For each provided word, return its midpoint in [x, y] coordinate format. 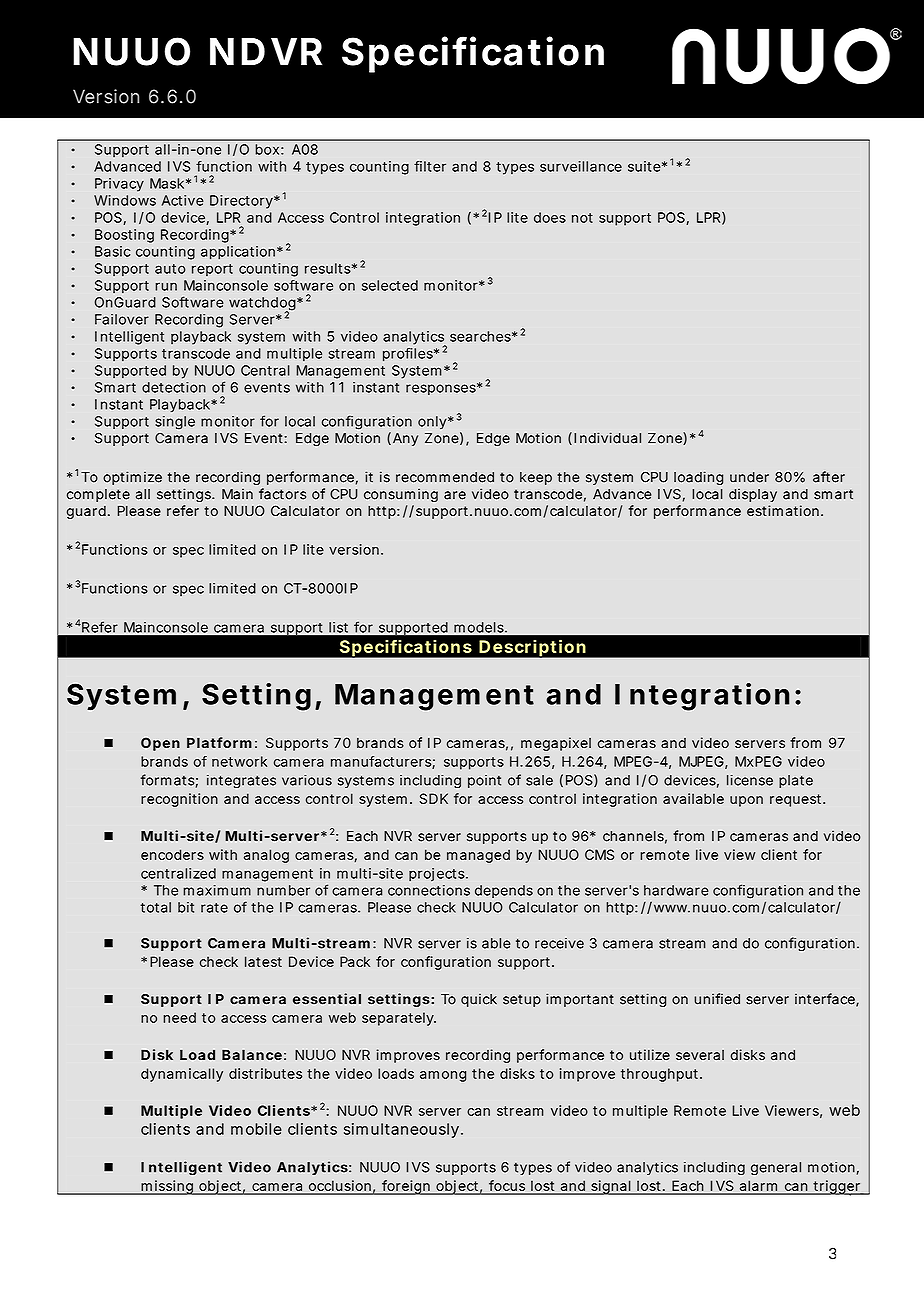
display [753, 495]
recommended [445, 477]
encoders [172, 854]
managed [478, 856]
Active [183, 200]
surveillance [581, 166]
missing [167, 1187]
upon [746, 801]
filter [430, 166]
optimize [132, 478]
